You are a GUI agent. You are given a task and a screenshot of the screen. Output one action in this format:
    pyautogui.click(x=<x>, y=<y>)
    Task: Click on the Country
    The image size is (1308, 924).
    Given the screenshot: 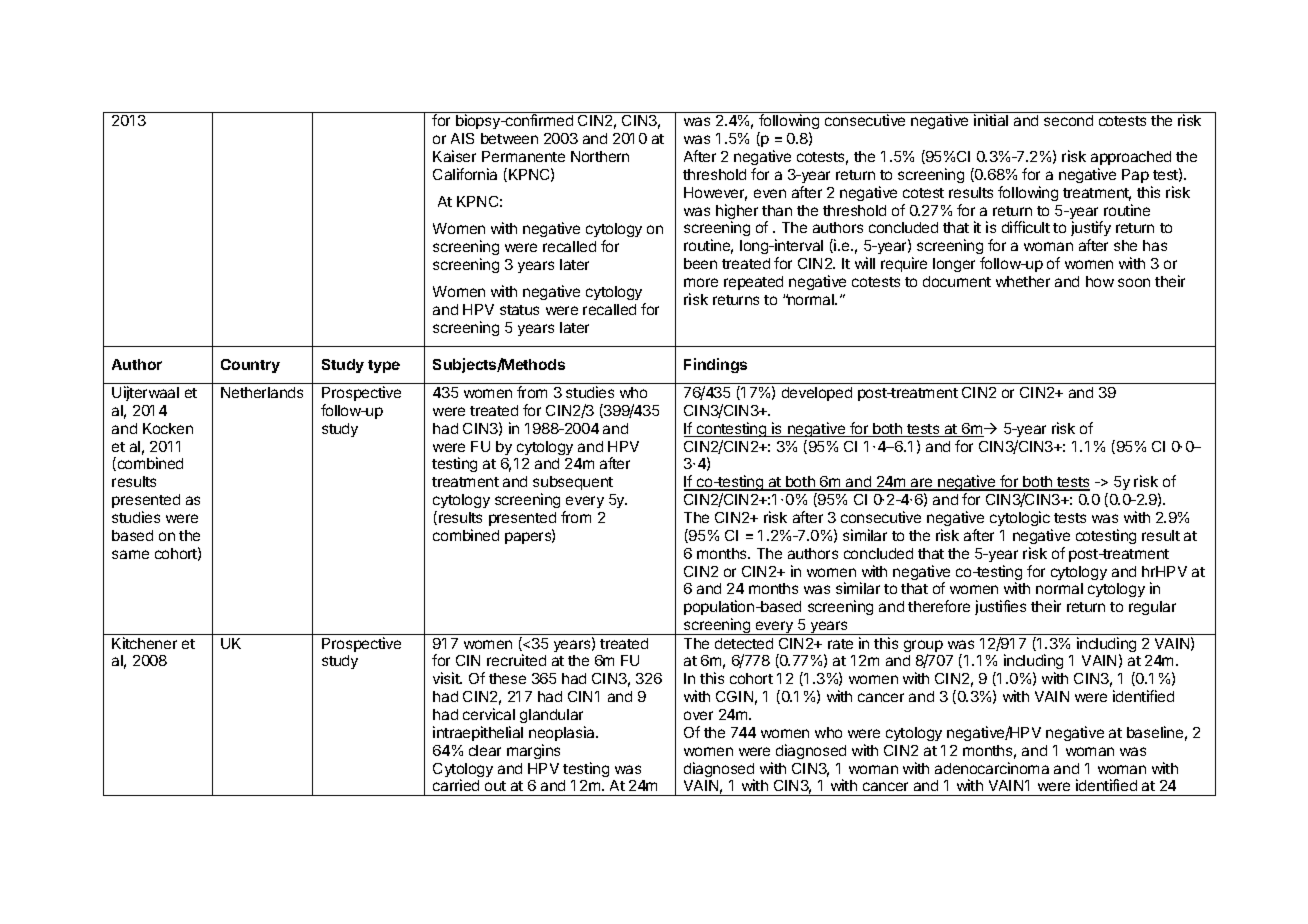 What is the action you would take?
    pyautogui.click(x=250, y=366)
